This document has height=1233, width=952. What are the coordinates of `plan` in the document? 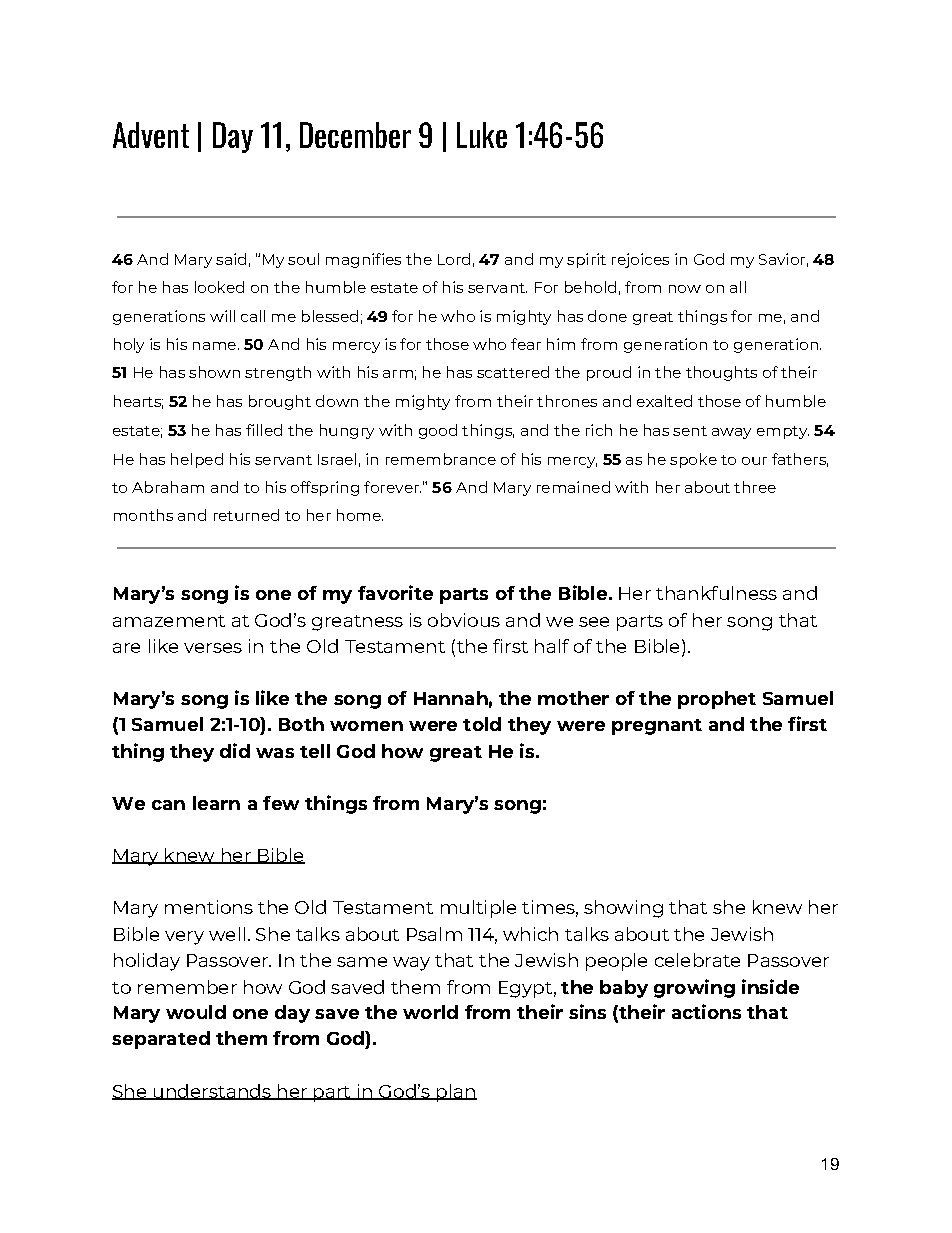 It's located at (456, 1093).
